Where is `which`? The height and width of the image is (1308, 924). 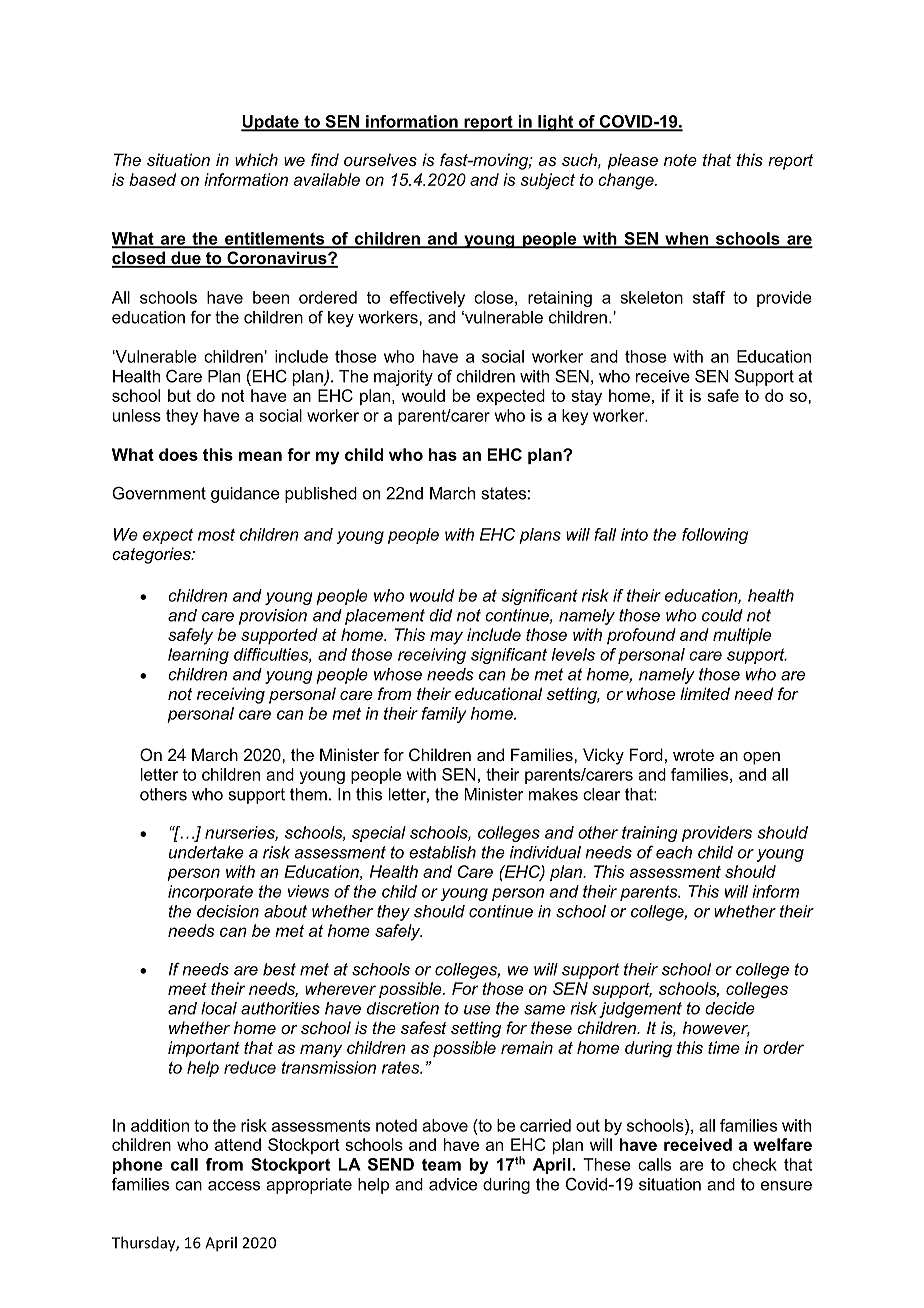 which is located at coordinates (256, 159).
